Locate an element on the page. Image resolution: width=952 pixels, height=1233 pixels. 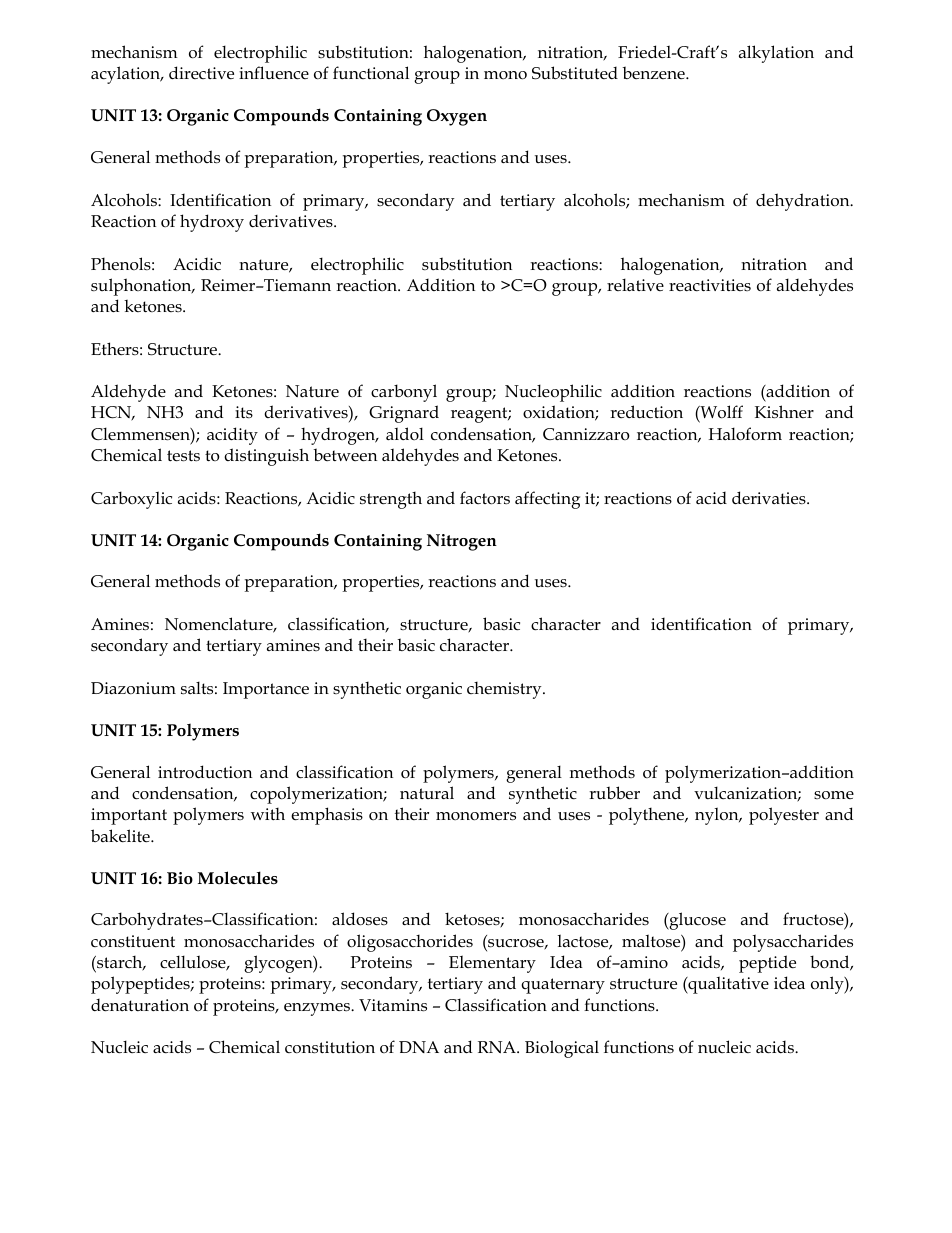
Nitrogen is located at coordinates (462, 542).
